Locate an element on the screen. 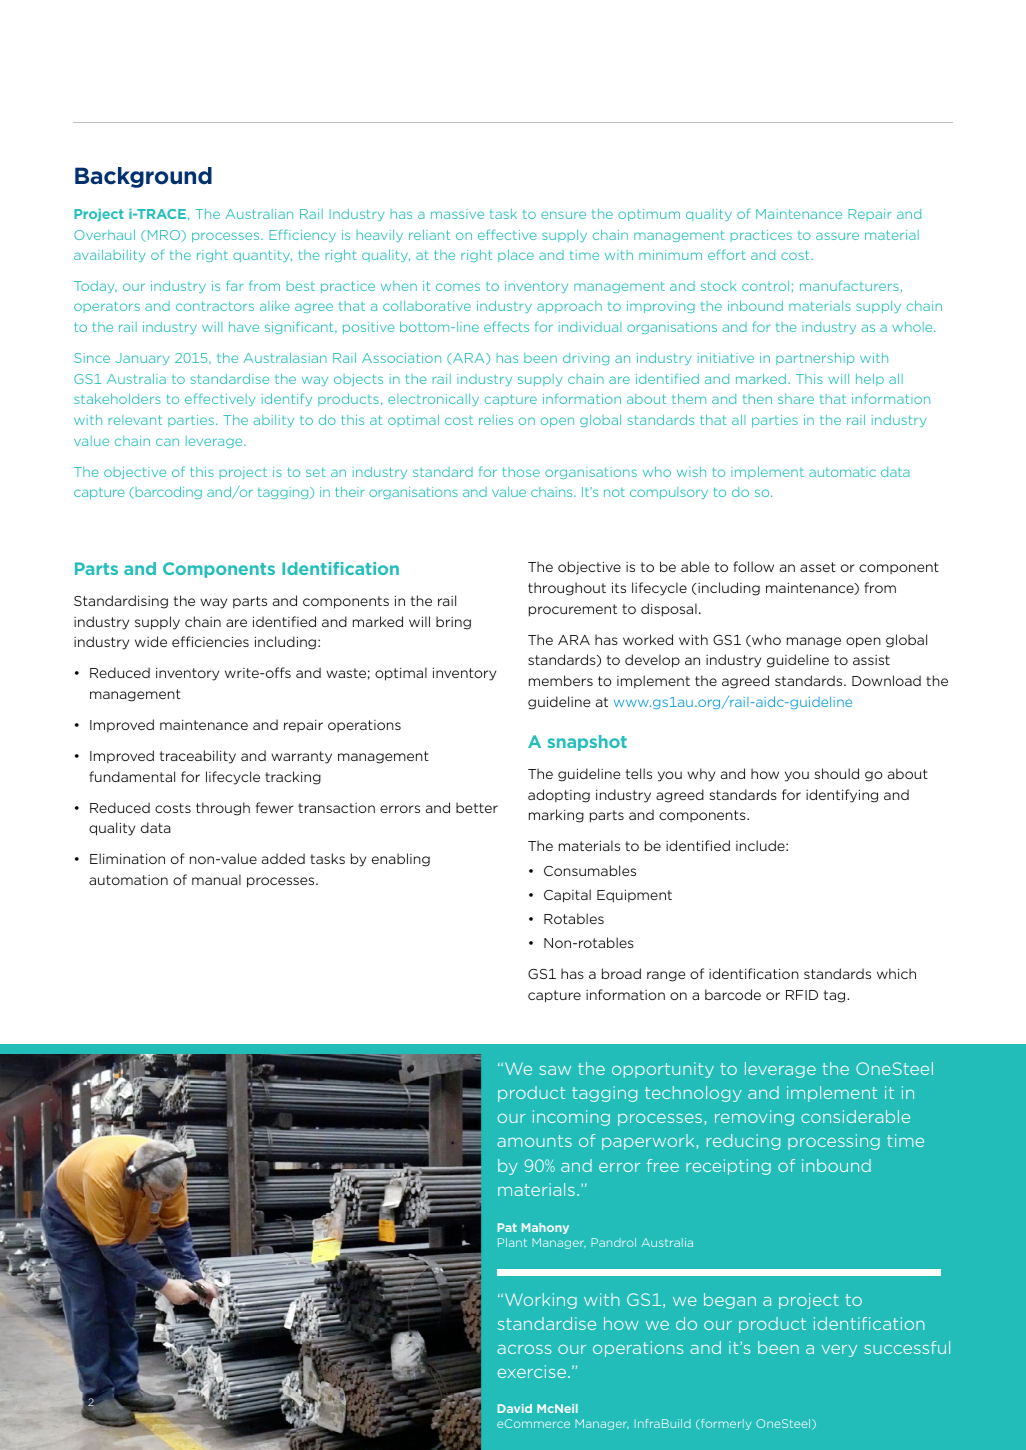 This screenshot has width=1026, height=1450. David is located at coordinates (515, 1408).
